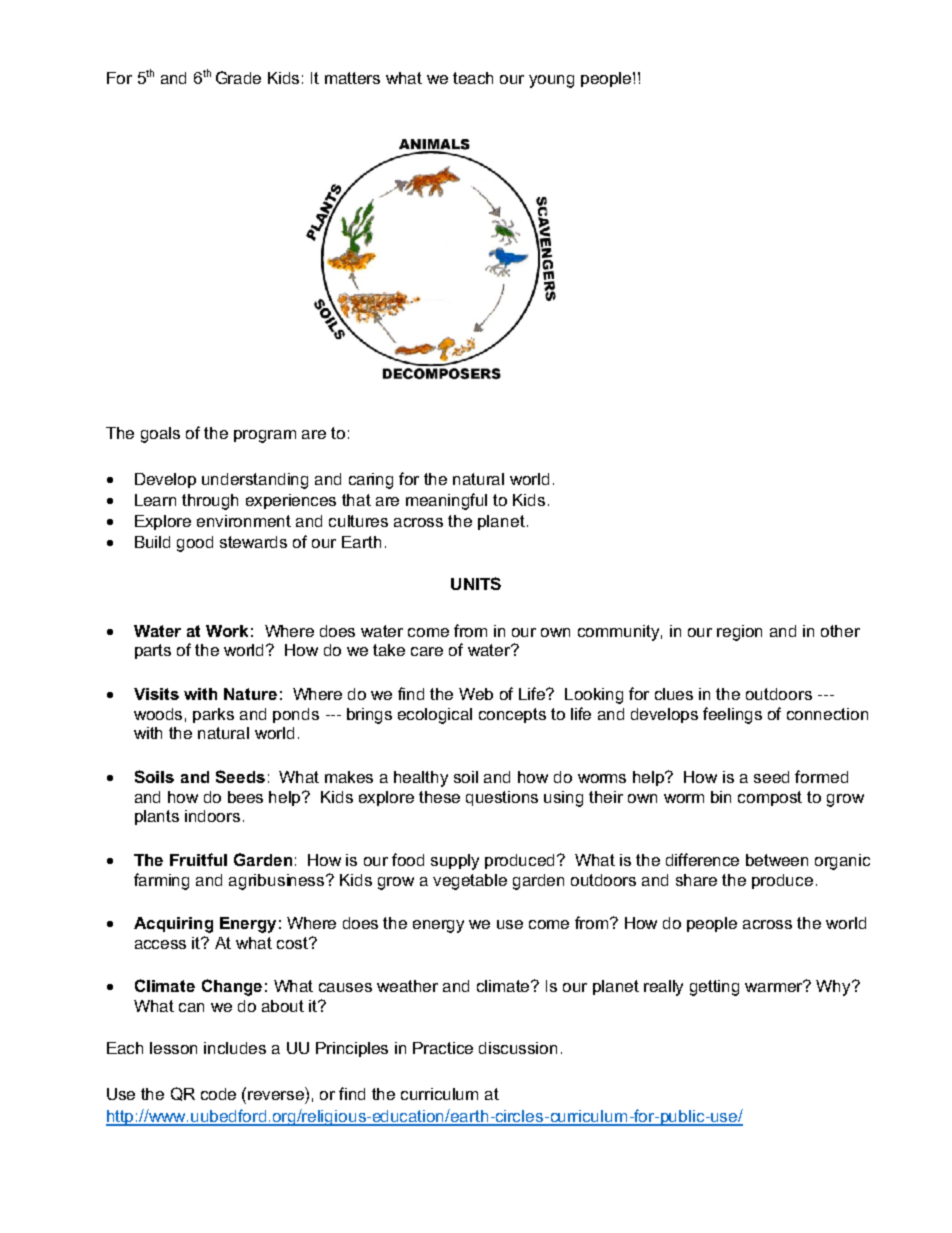 The width and height of the page is (952, 1233). I want to click on other, so click(840, 631).
